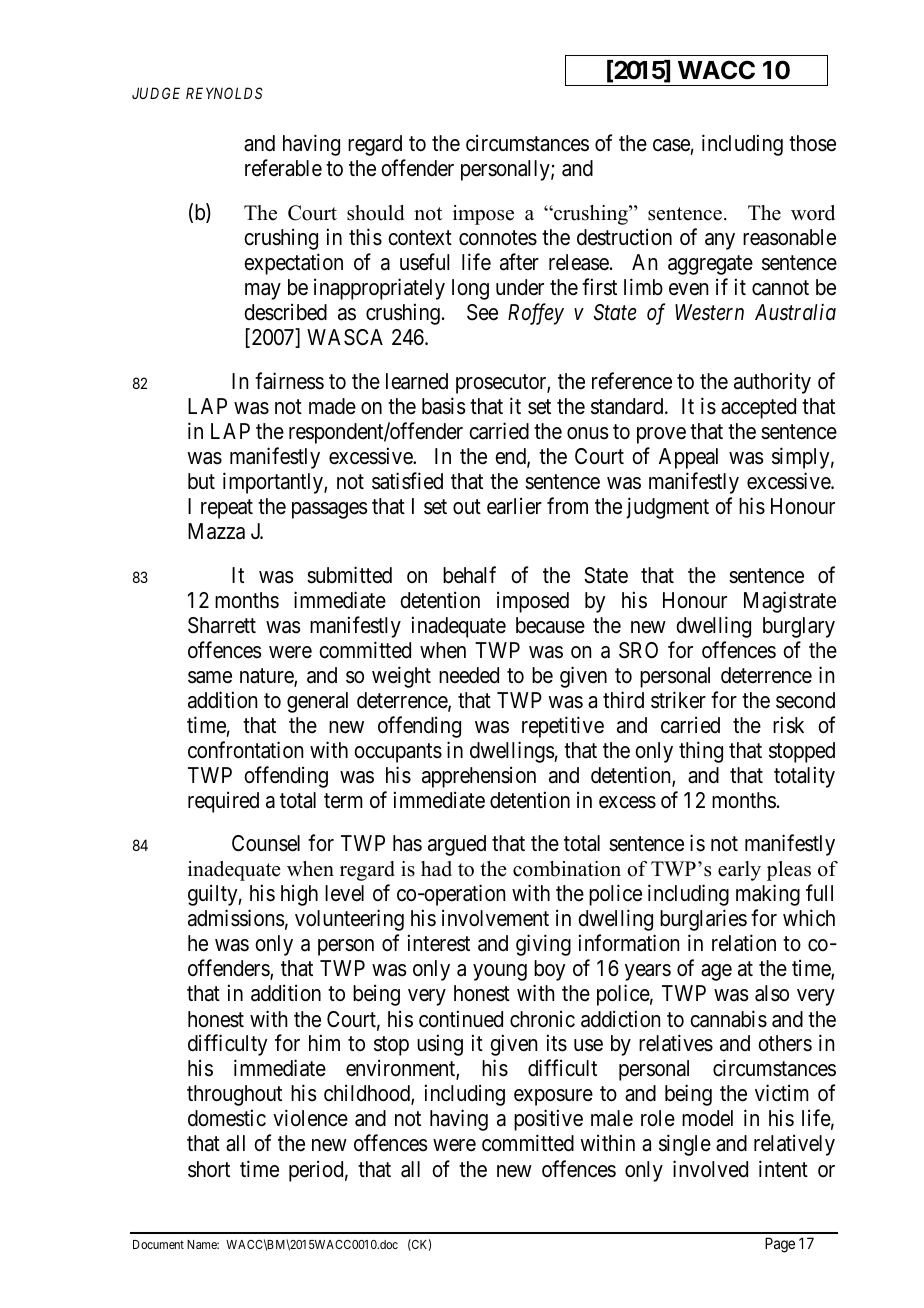  I want to click on any, so click(720, 241).
